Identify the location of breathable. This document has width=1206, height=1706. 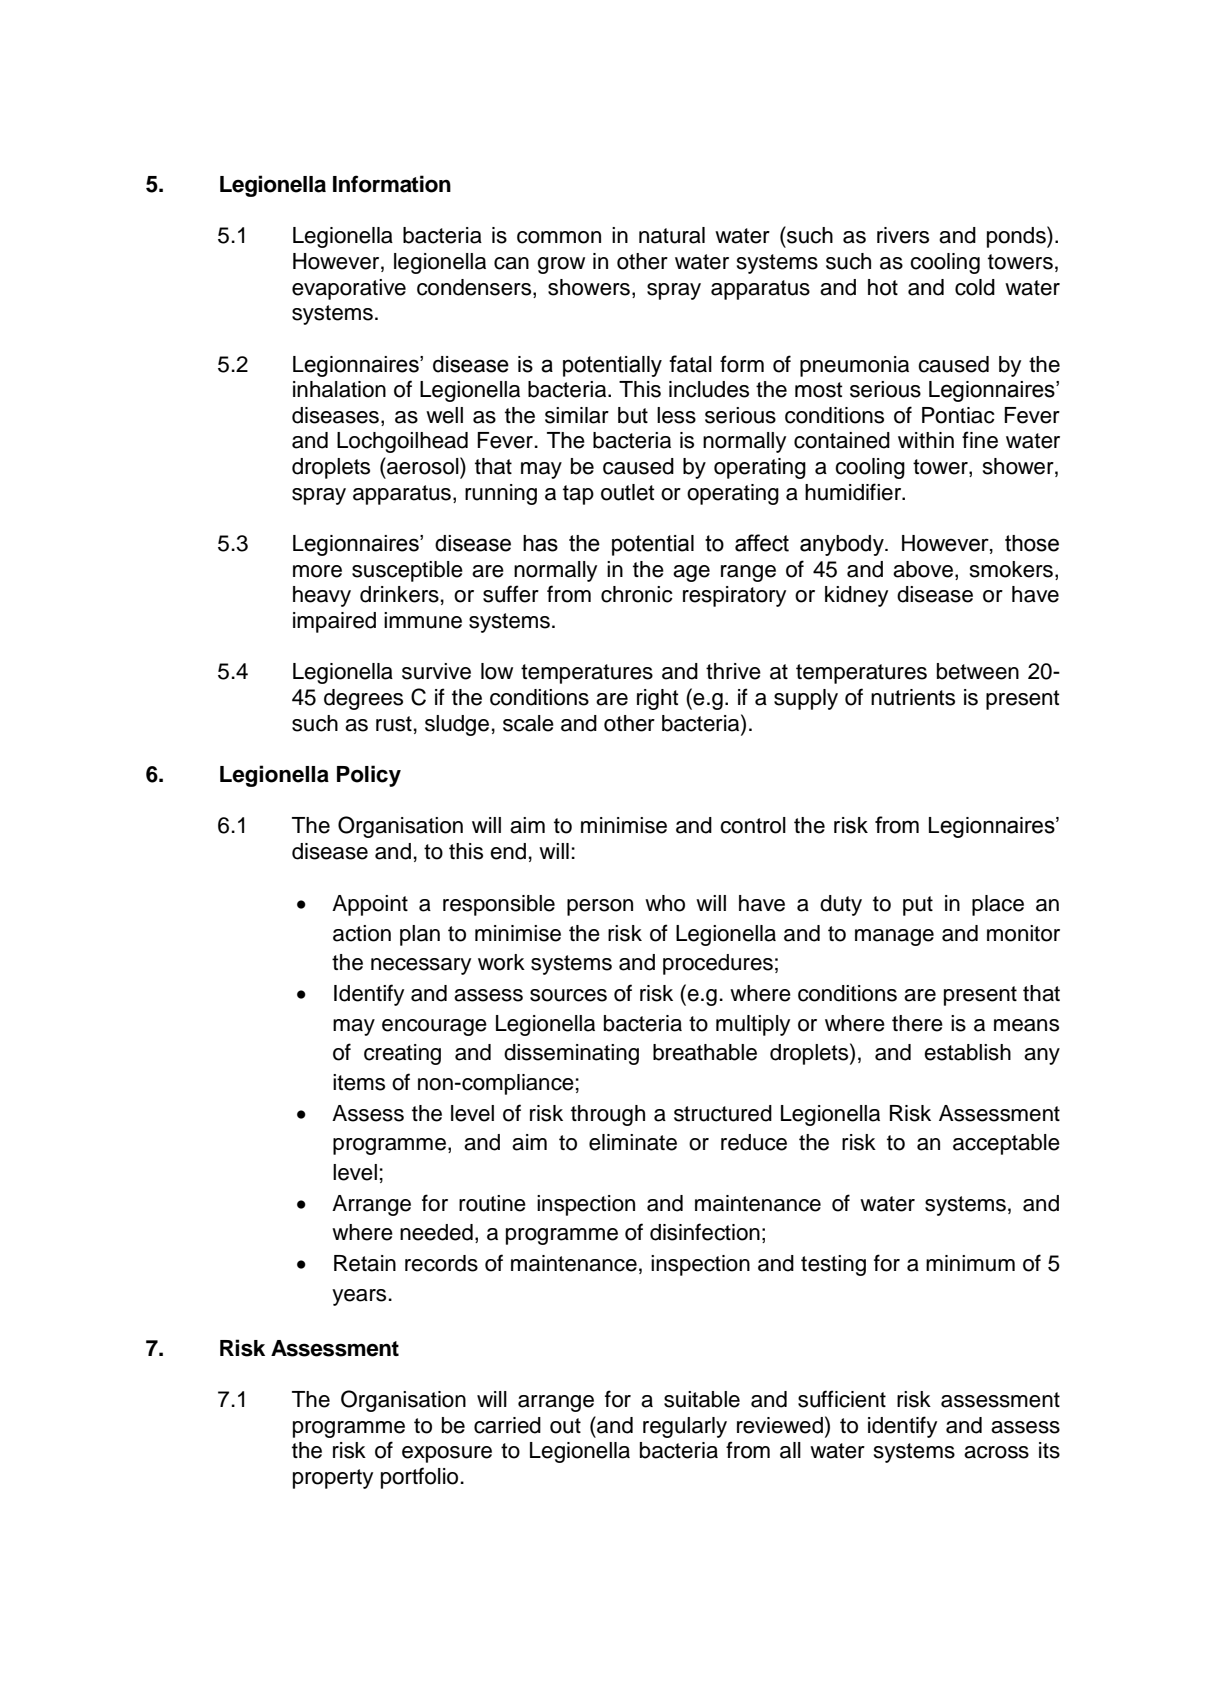
(705, 1052).
